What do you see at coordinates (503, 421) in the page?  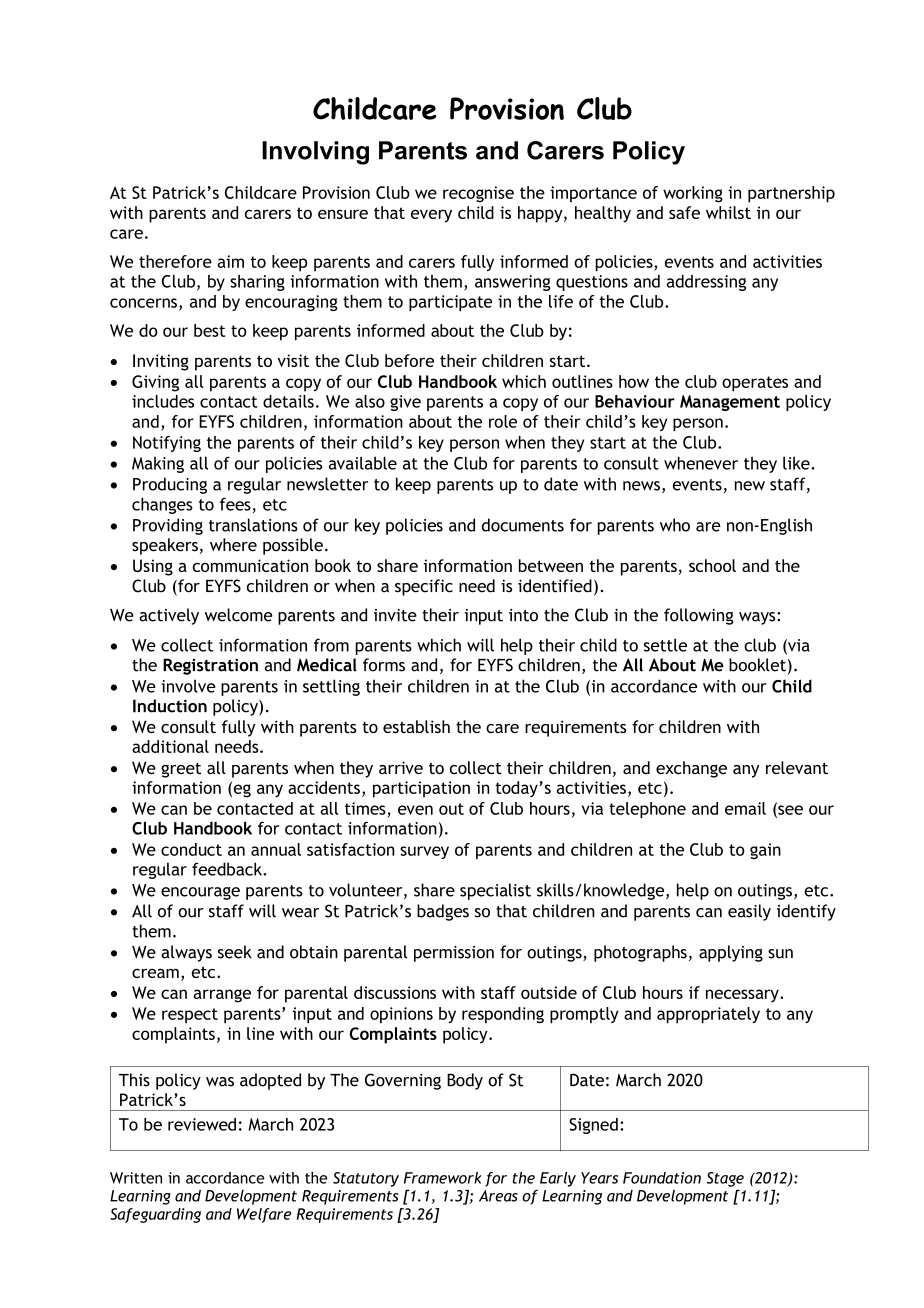 I see `role` at bounding box center [503, 421].
